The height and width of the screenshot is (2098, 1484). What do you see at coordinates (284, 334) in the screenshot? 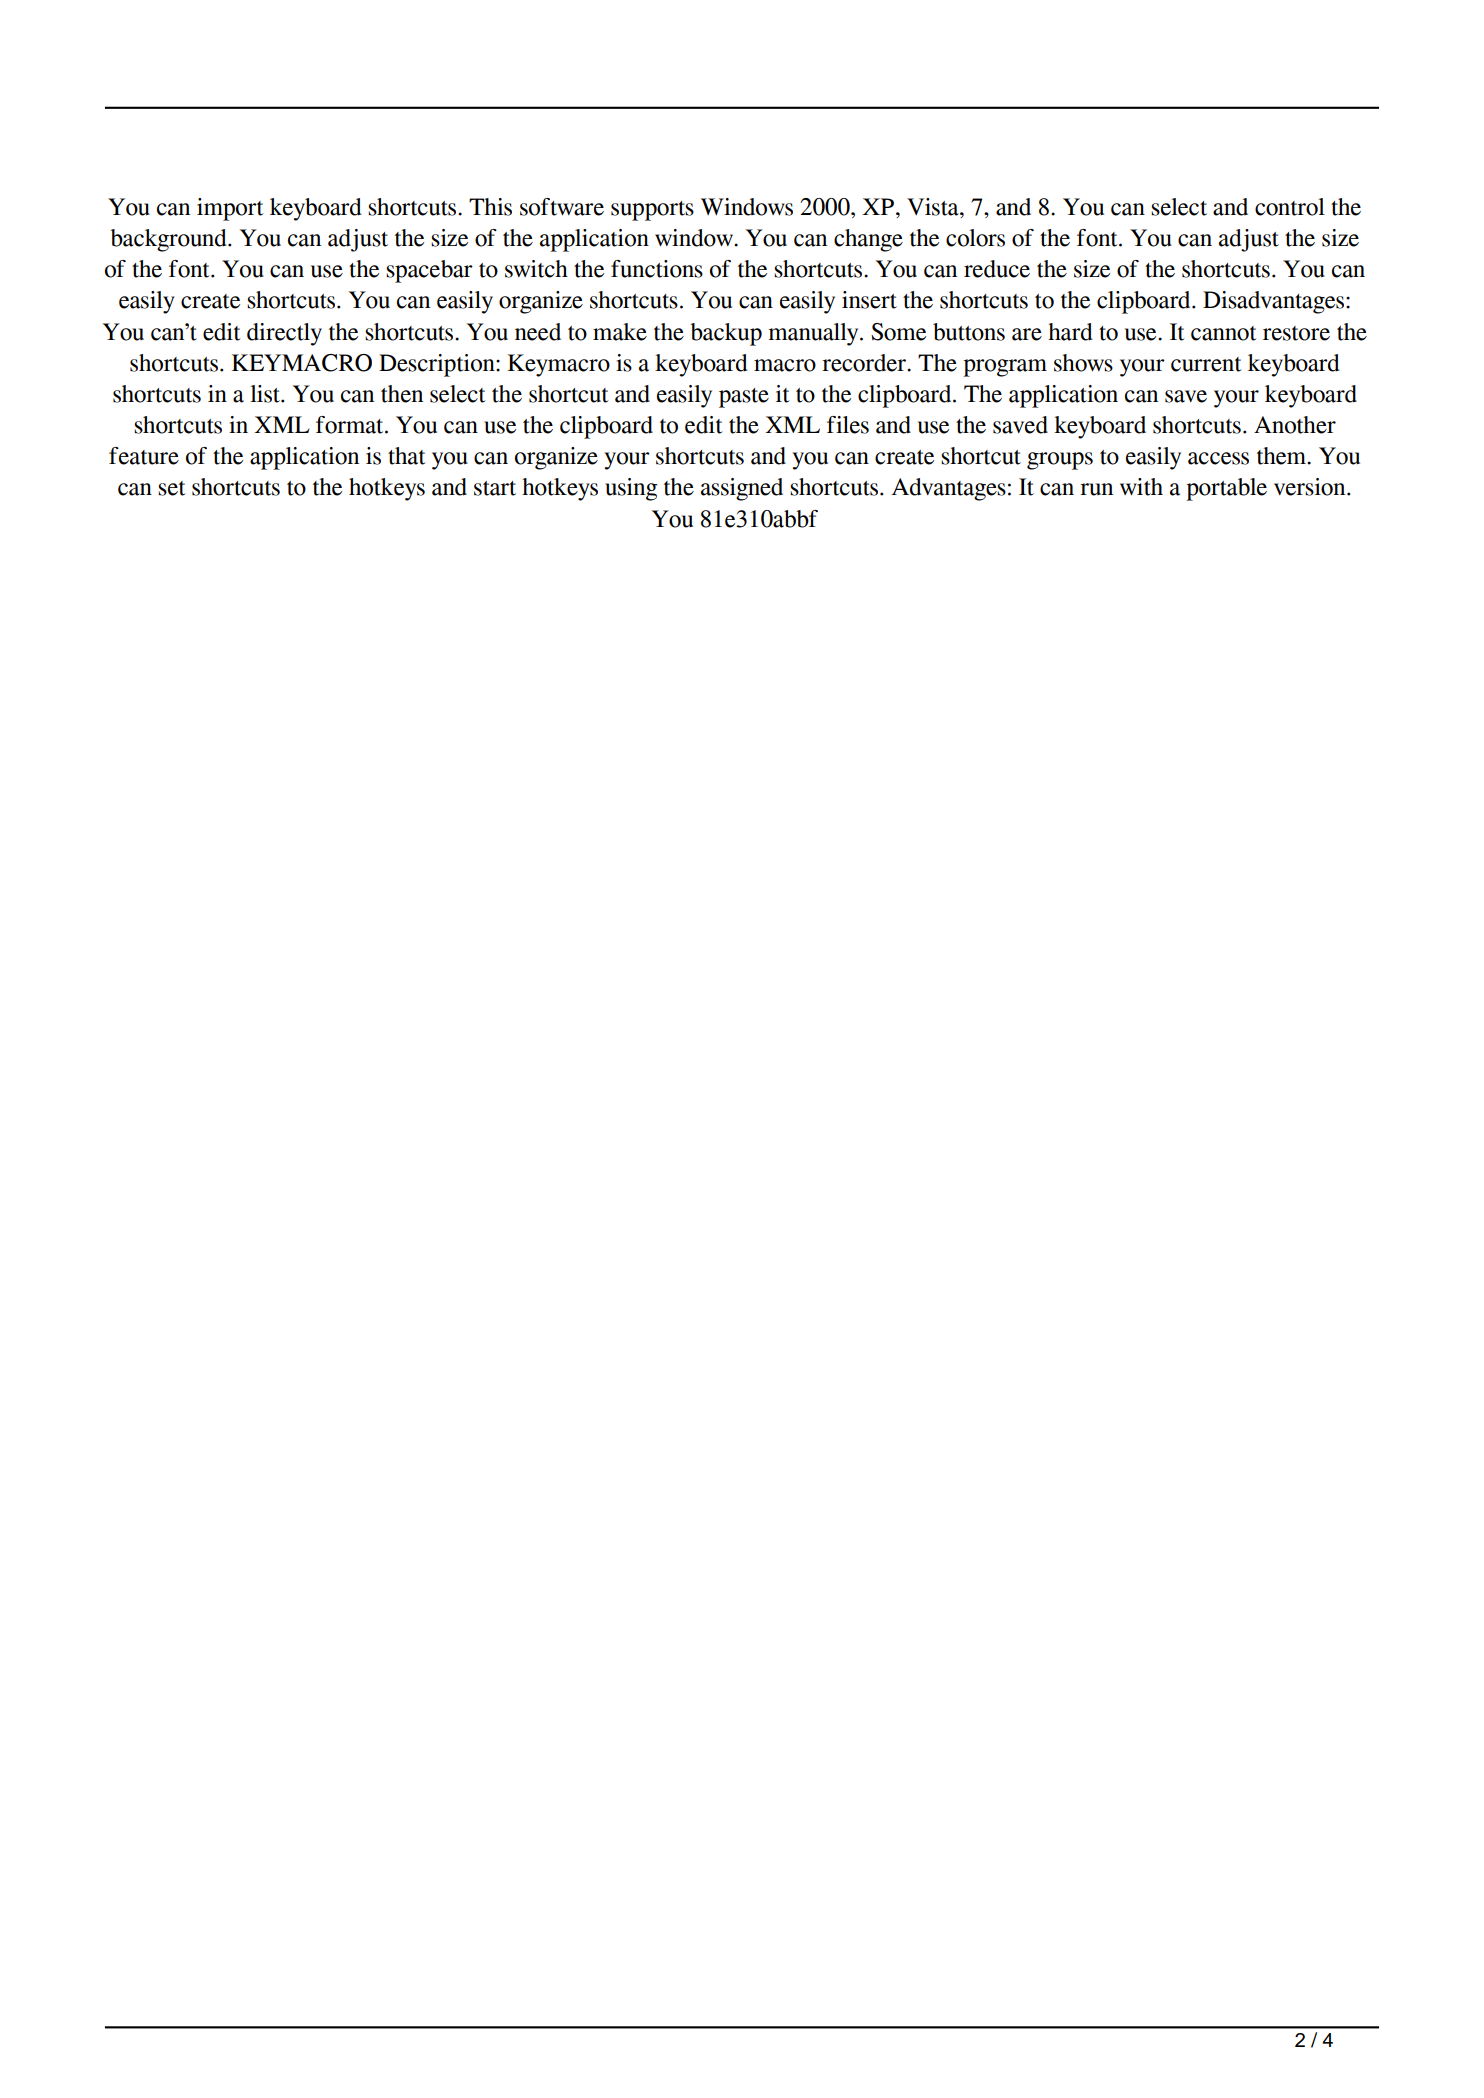
I see `directly` at bounding box center [284, 334].
